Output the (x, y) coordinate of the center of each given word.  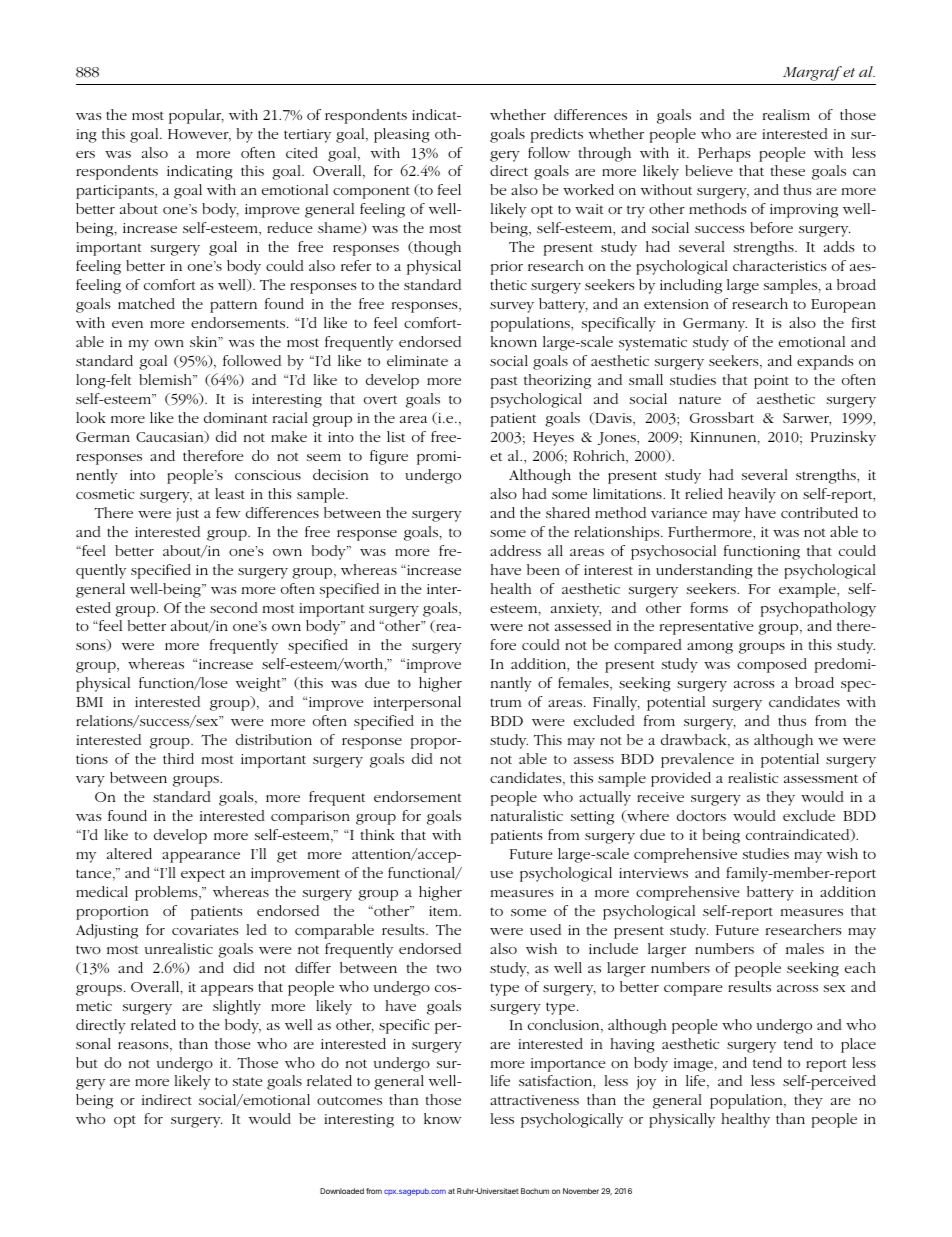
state (248, 1081)
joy (646, 1083)
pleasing (402, 135)
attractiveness (534, 1100)
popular (196, 116)
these (788, 170)
